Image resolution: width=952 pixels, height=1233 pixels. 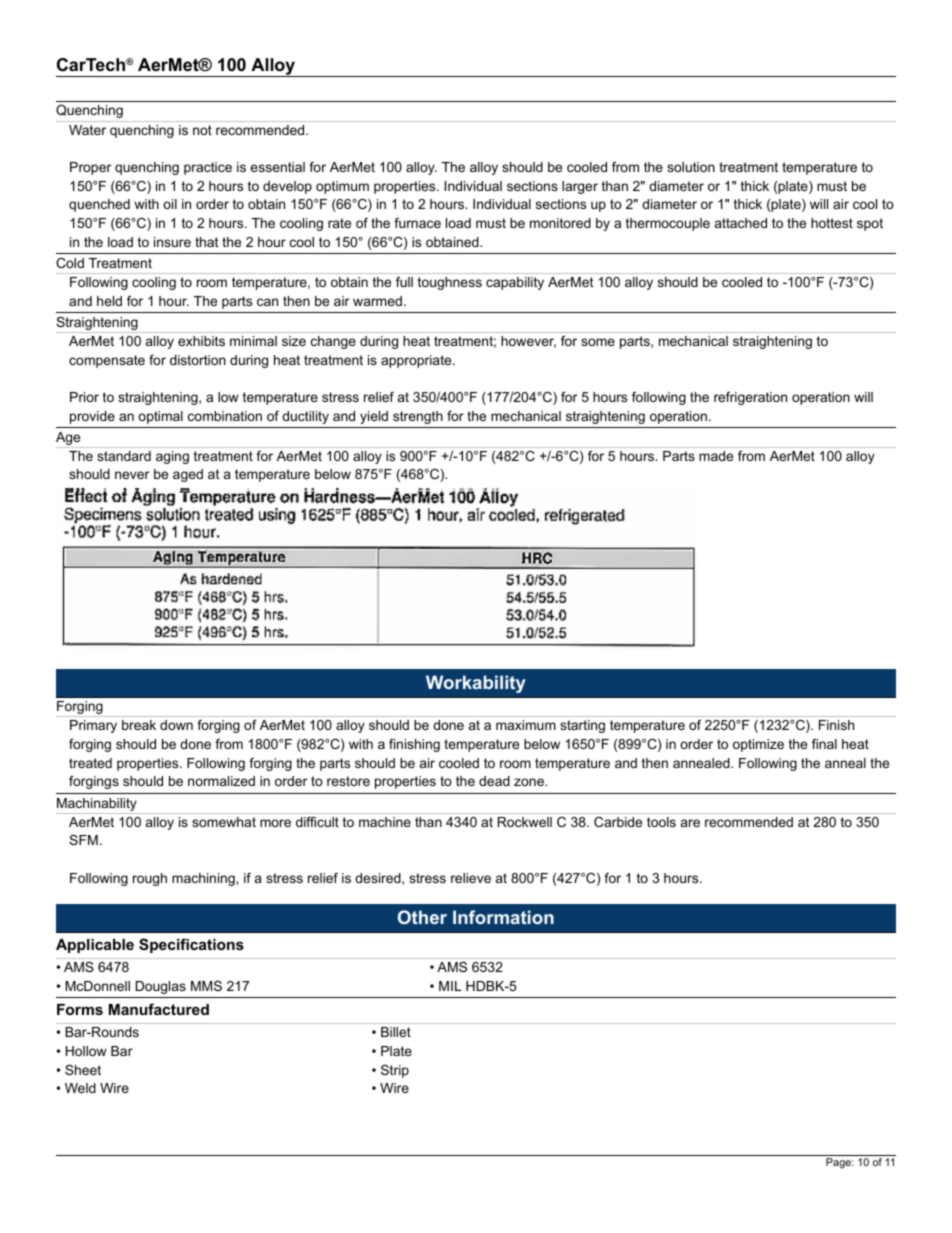 I want to click on larger, so click(x=580, y=187).
